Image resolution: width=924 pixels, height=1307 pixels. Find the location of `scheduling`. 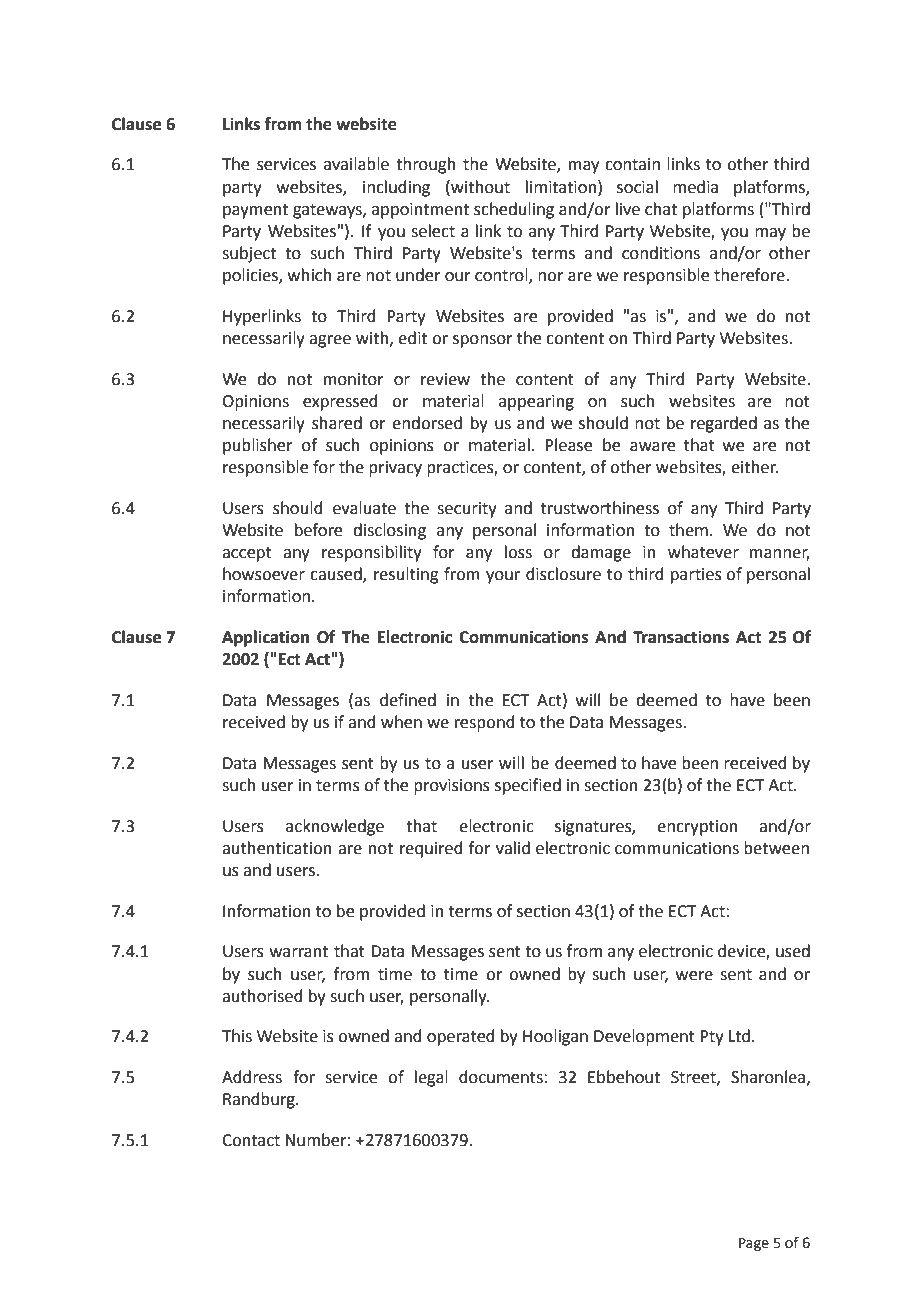

scheduling is located at coordinates (514, 210).
